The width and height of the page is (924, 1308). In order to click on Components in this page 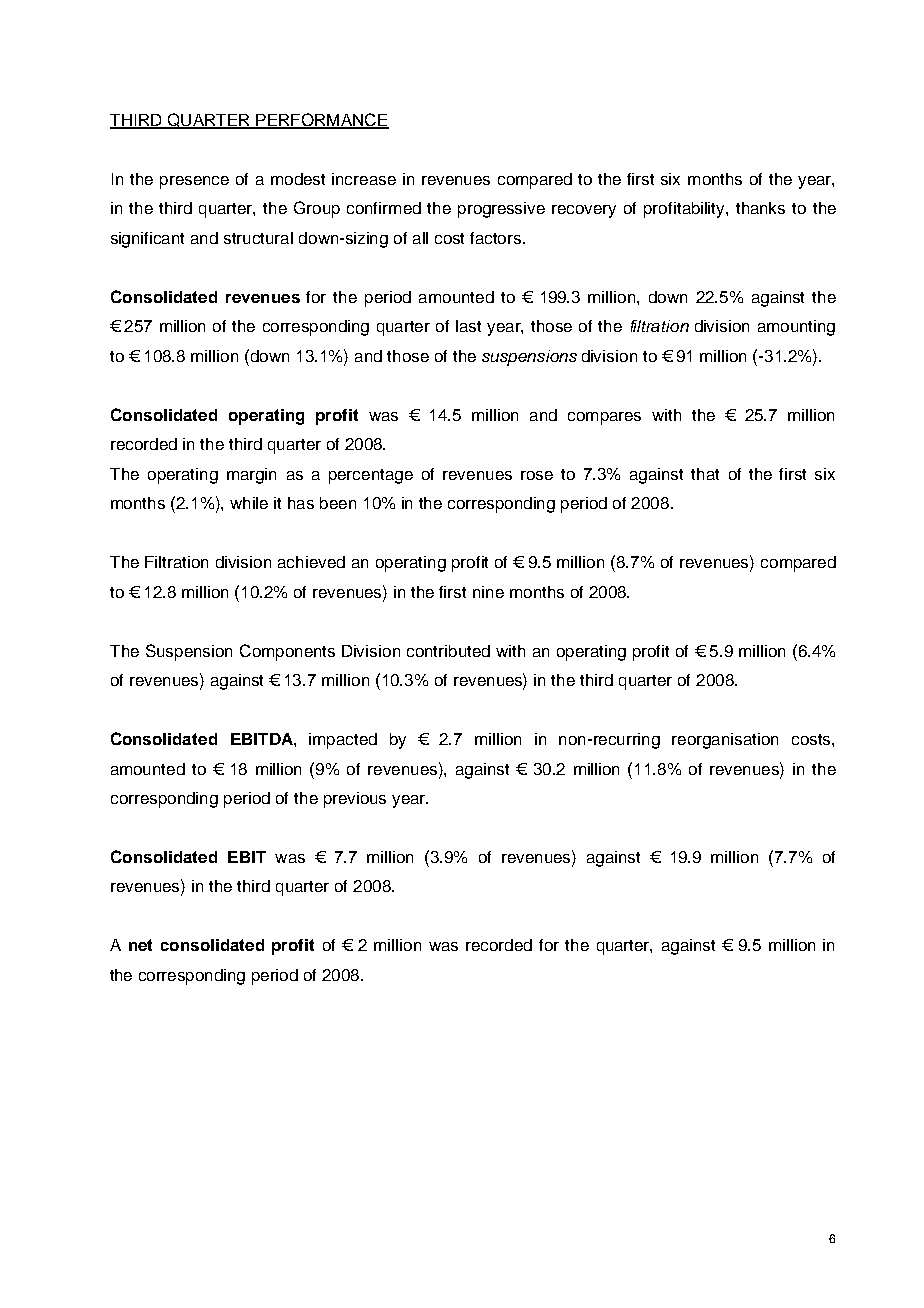, I will do `click(287, 652)`.
